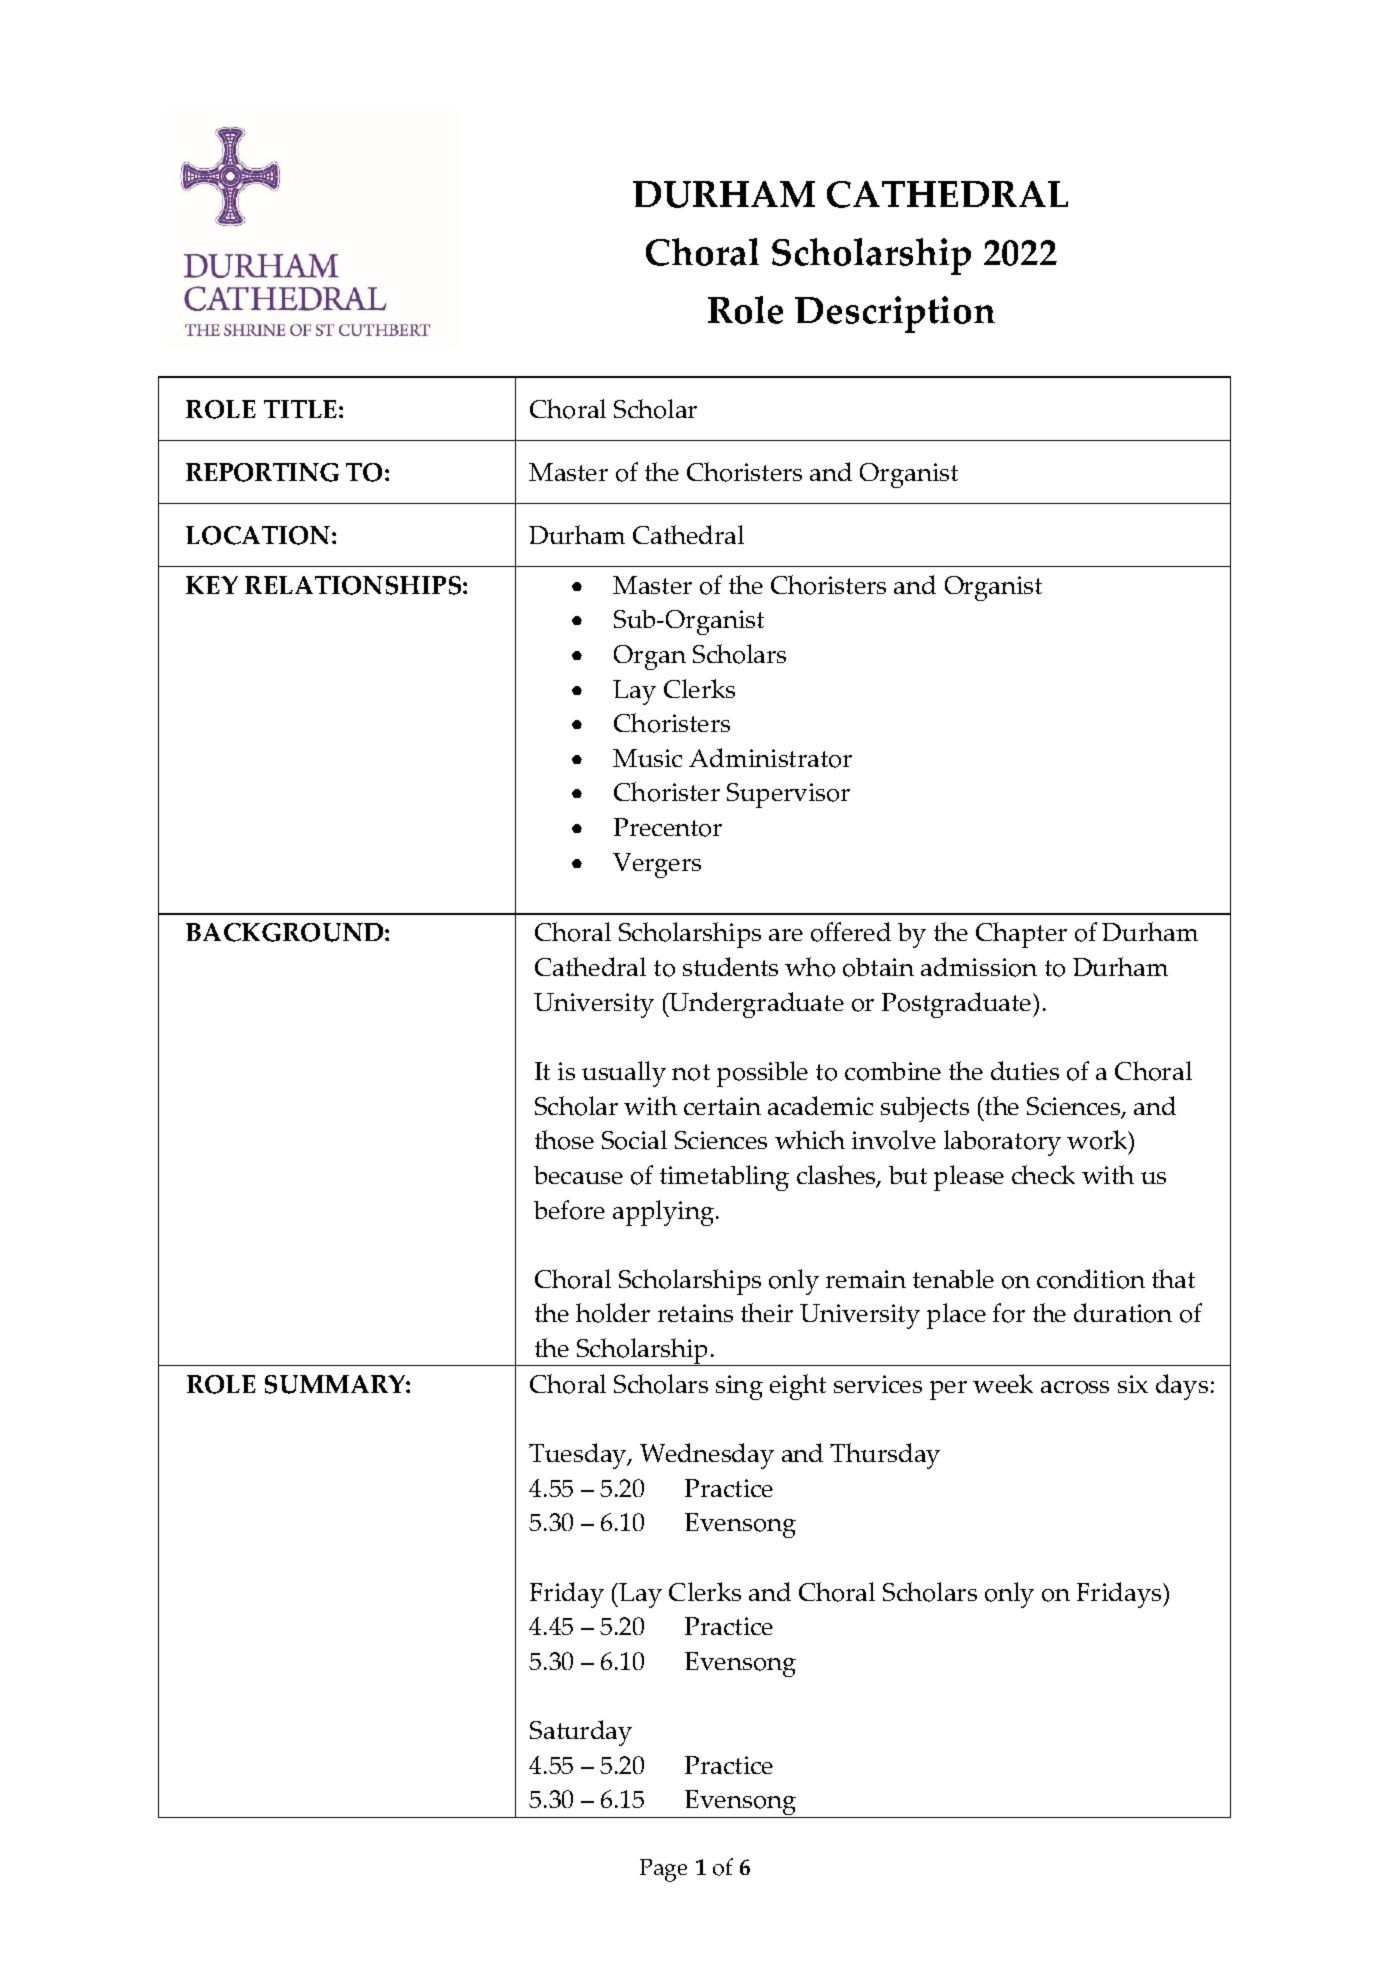 The image size is (1390, 1965). What do you see at coordinates (579, 1456) in the page?
I see `Tuesday` at bounding box center [579, 1456].
